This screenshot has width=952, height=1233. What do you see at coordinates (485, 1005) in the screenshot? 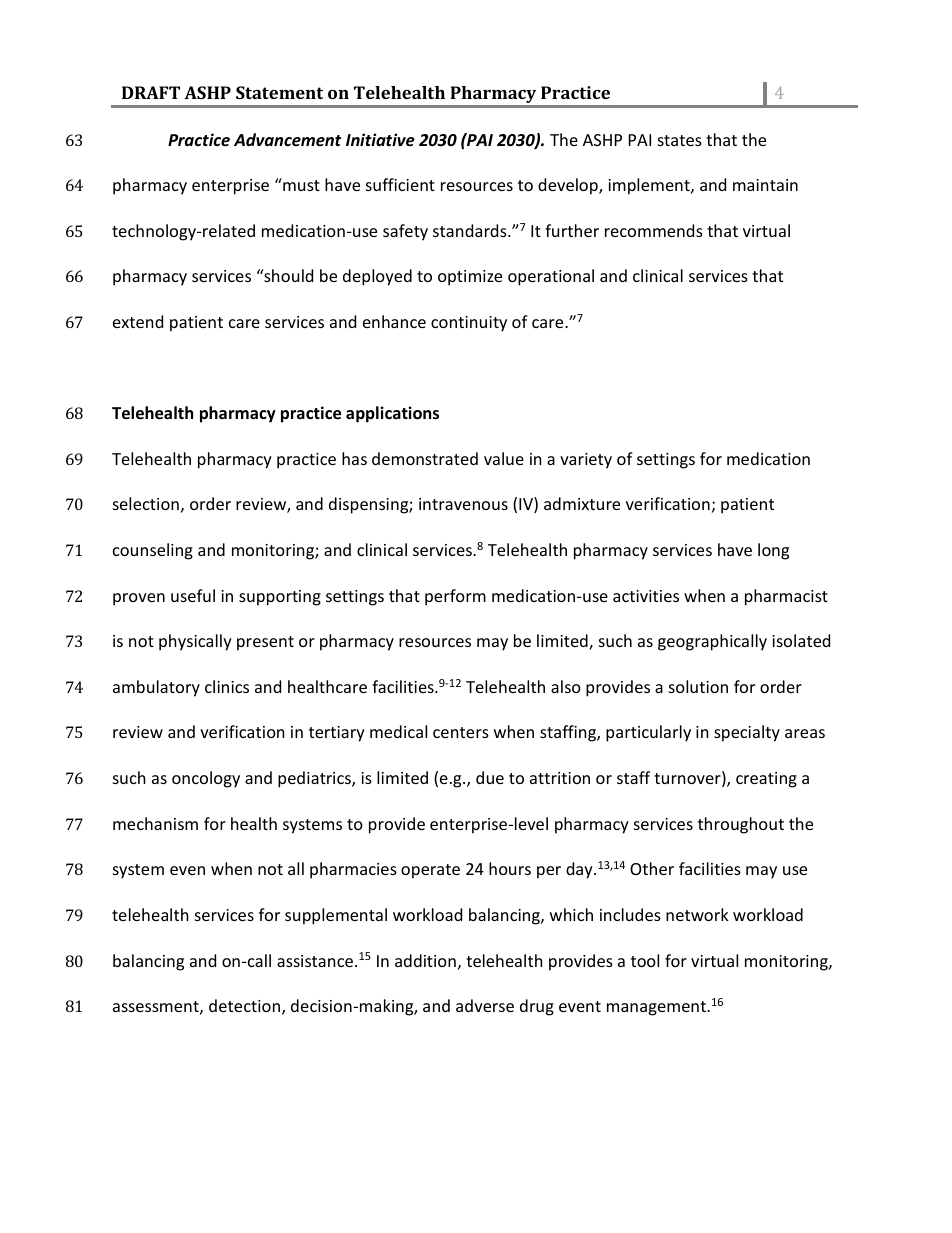
I see `adverse` at bounding box center [485, 1005].
